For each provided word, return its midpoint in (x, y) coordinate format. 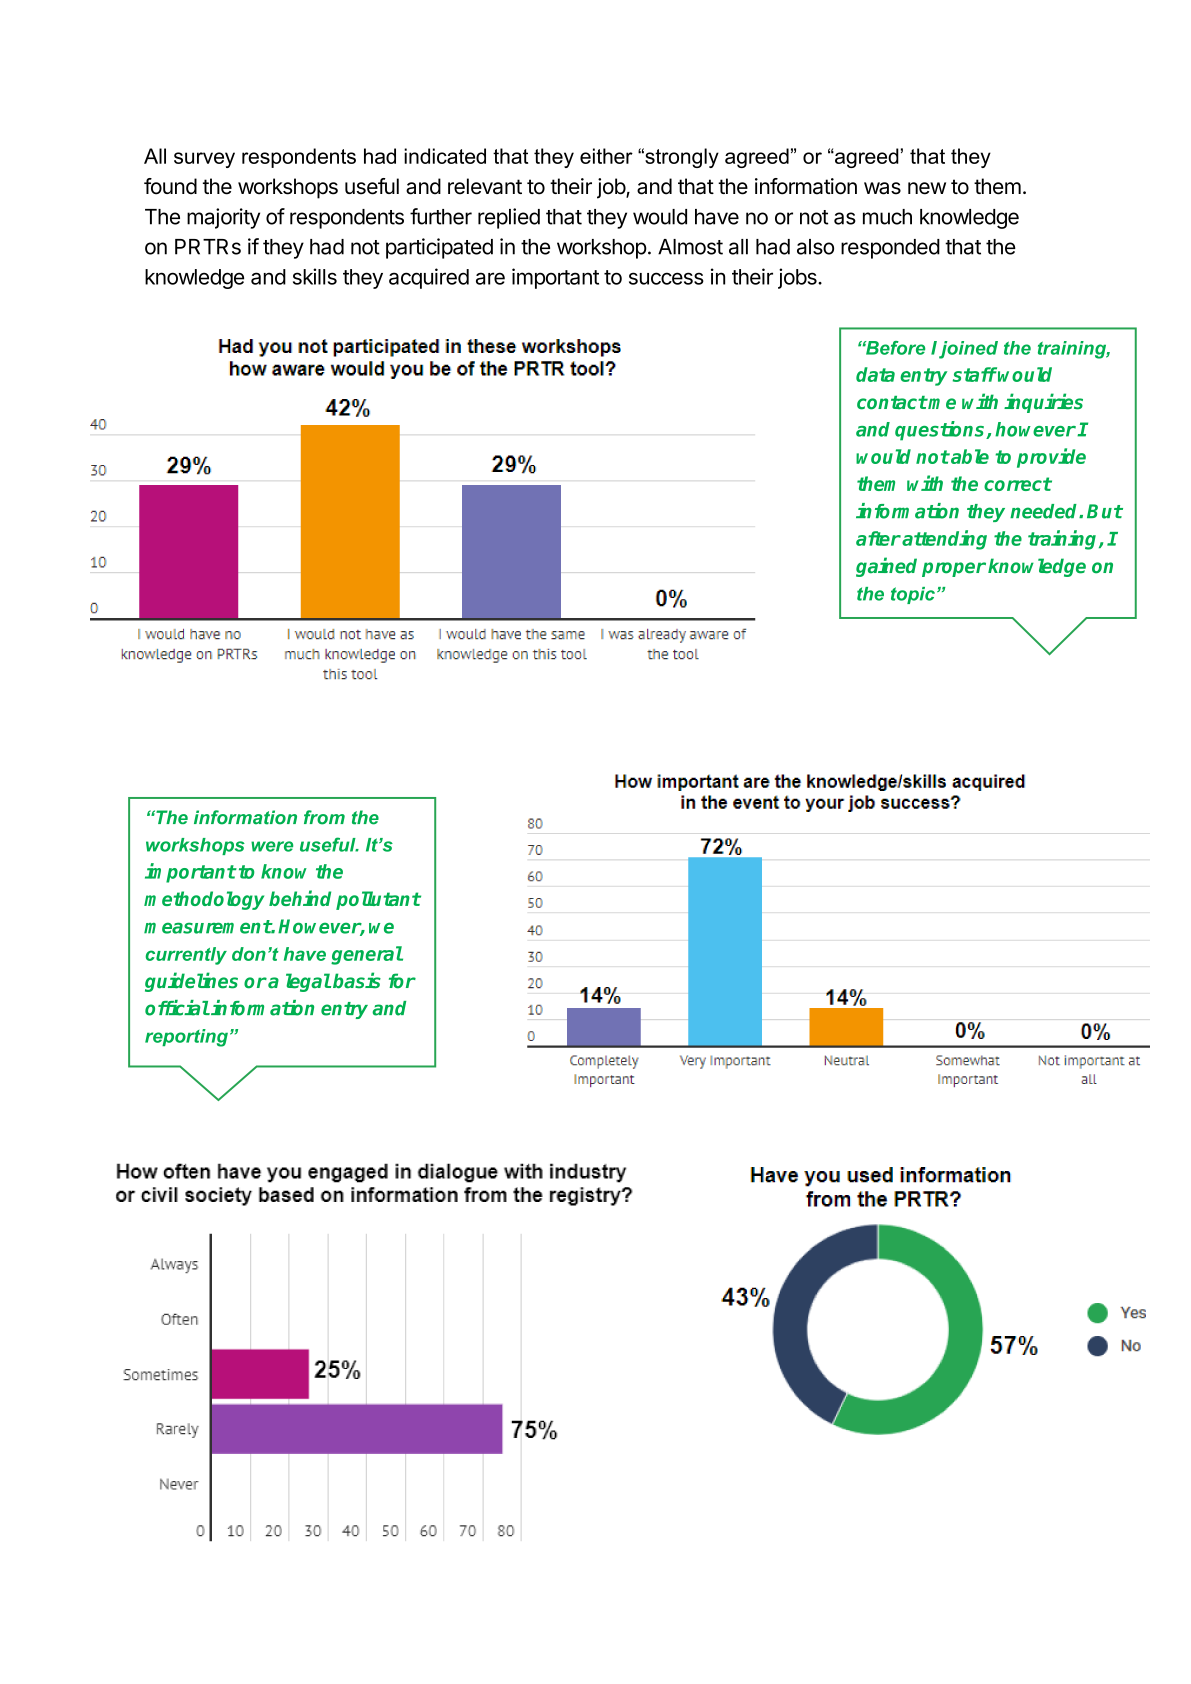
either (606, 156)
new (927, 188)
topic (913, 595)
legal (308, 982)
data (875, 374)
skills (315, 276)
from (324, 817)
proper (954, 569)
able (969, 456)
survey (204, 160)
